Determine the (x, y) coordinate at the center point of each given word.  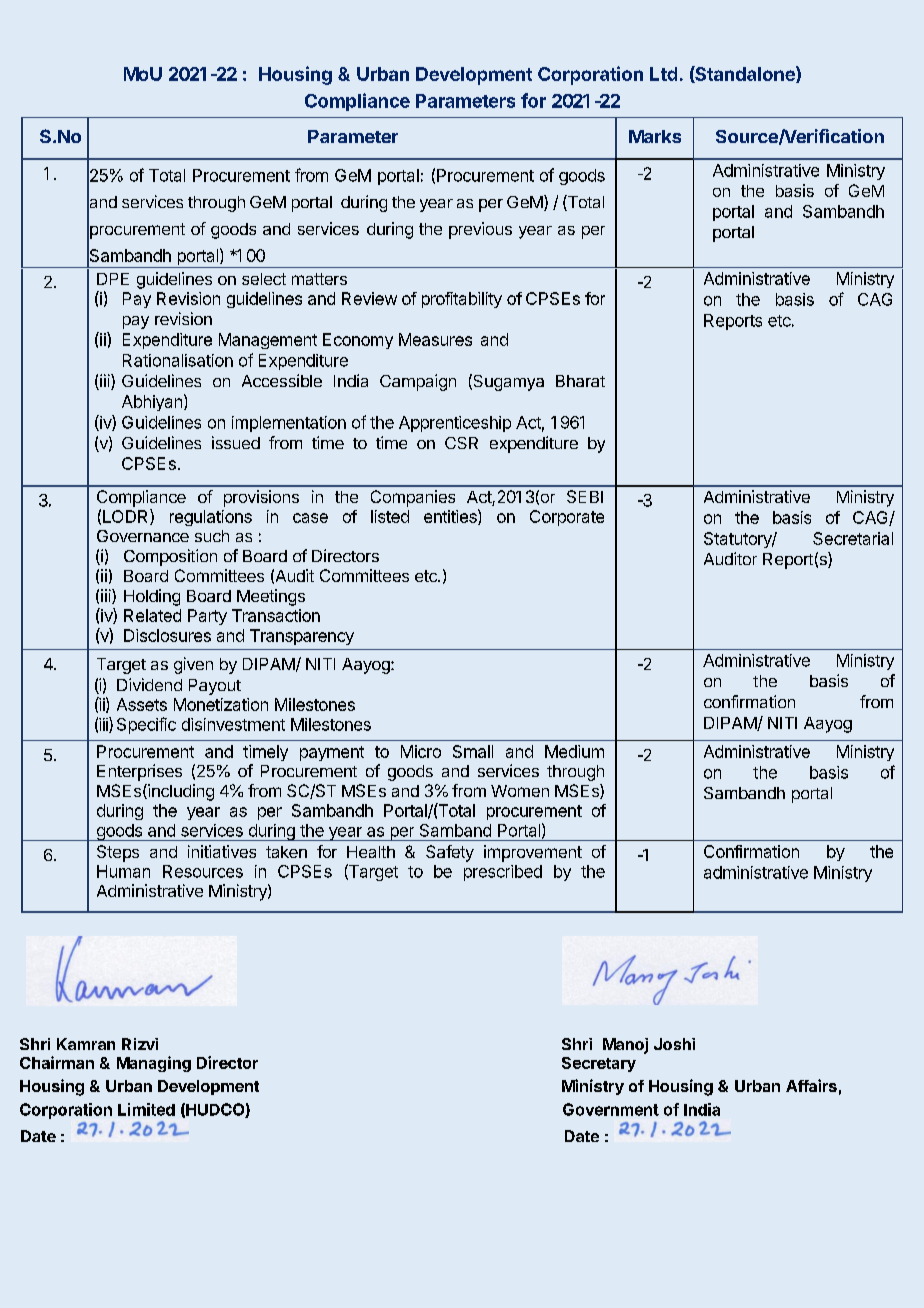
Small (473, 751)
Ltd (663, 74)
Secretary (599, 1064)
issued (236, 442)
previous (480, 230)
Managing (154, 1064)
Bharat (580, 381)
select (264, 279)
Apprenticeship (455, 424)
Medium (574, 751)
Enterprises (139, 772)
